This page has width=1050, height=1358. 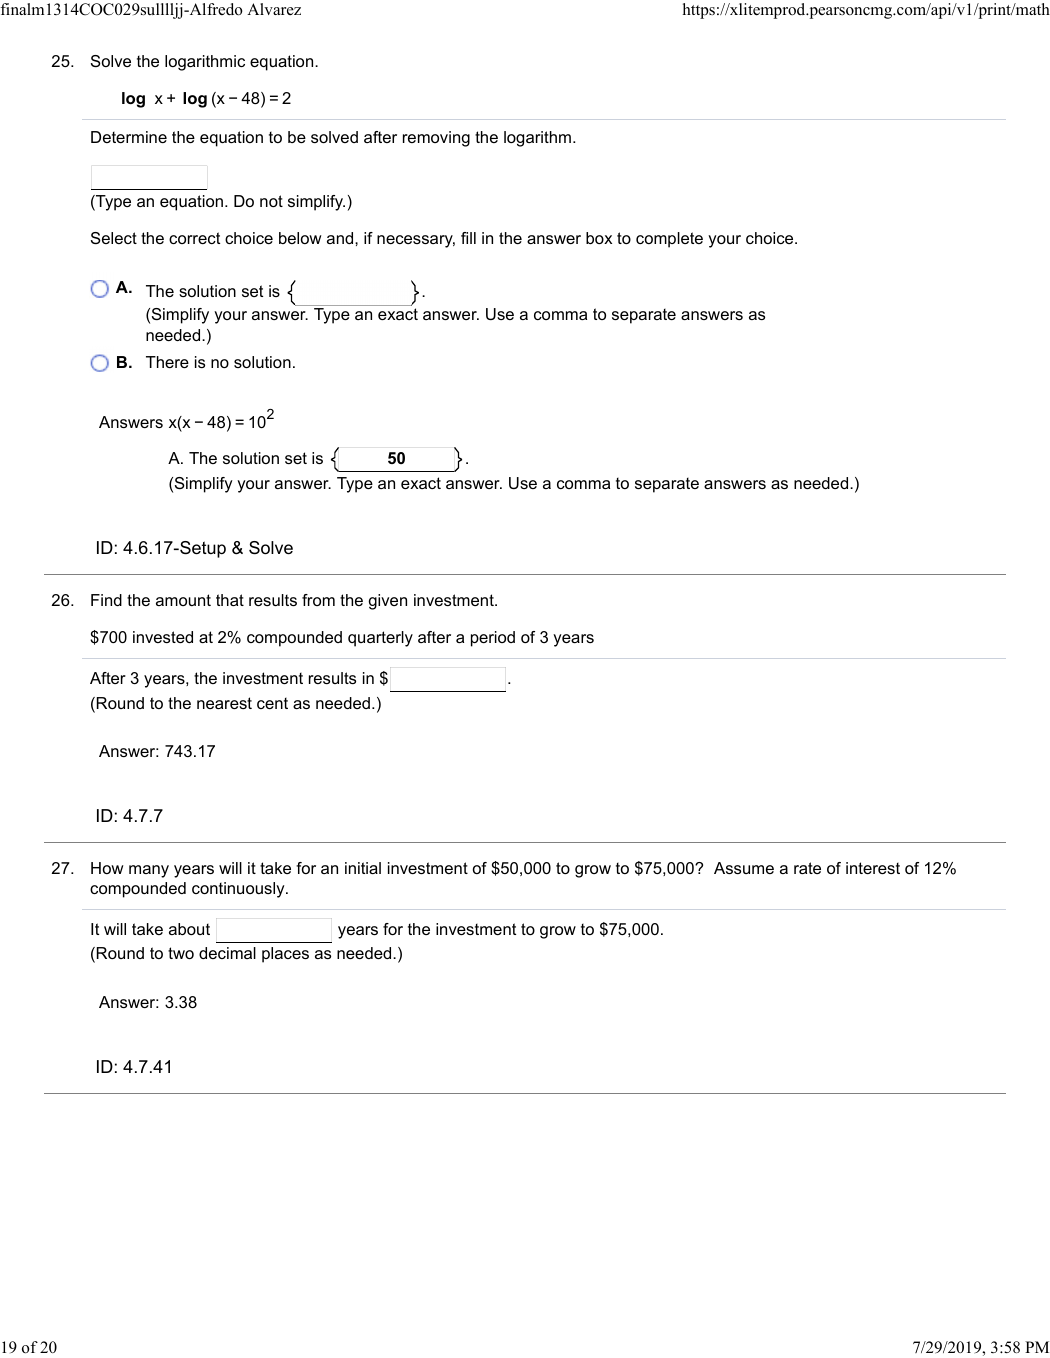 What do you see at coordinates (274, 9) in the page?
I see `Alvarez` at bounding box center [274, 9].
